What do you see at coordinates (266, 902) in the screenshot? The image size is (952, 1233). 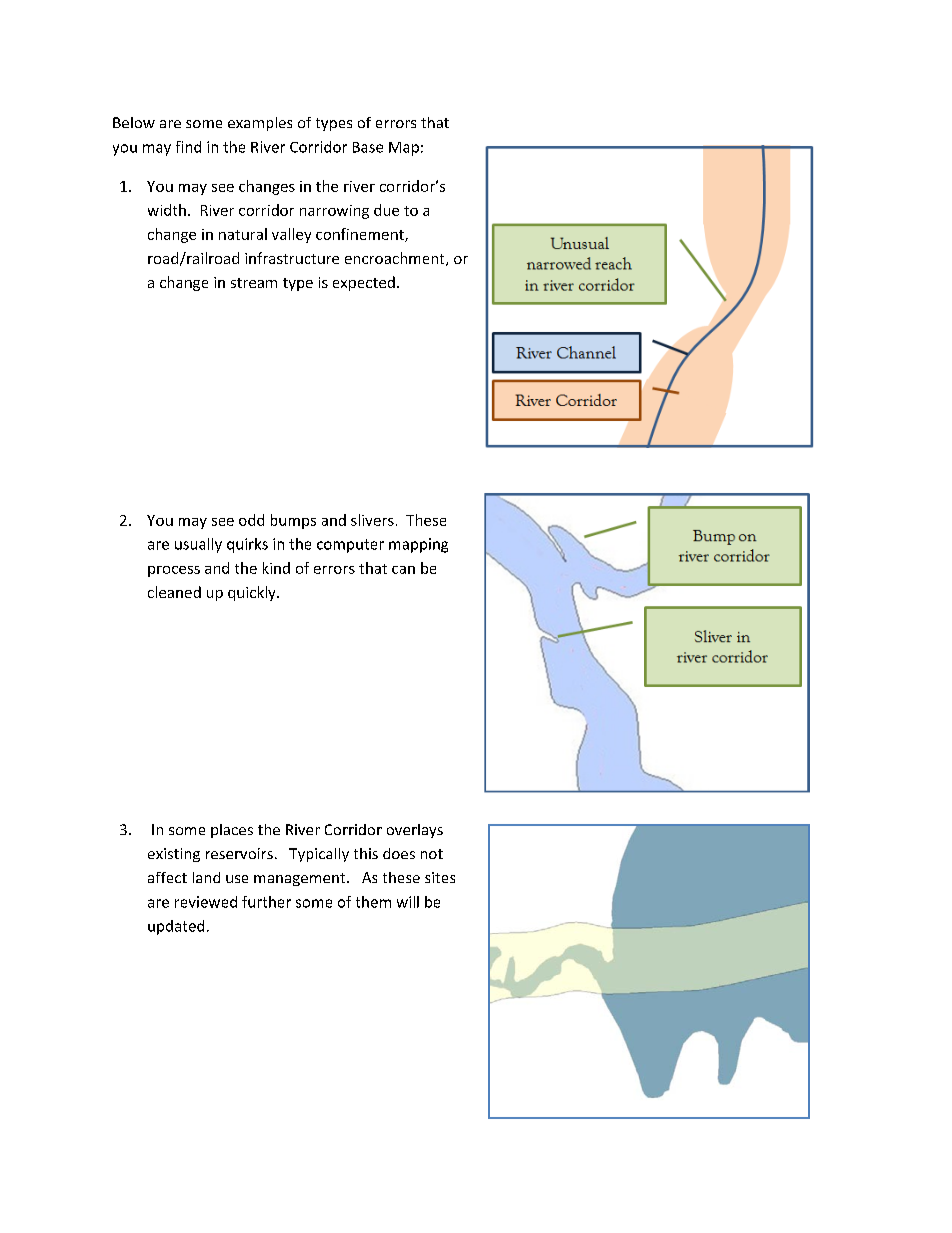 I see `further` at bounding box center [266, 902].
